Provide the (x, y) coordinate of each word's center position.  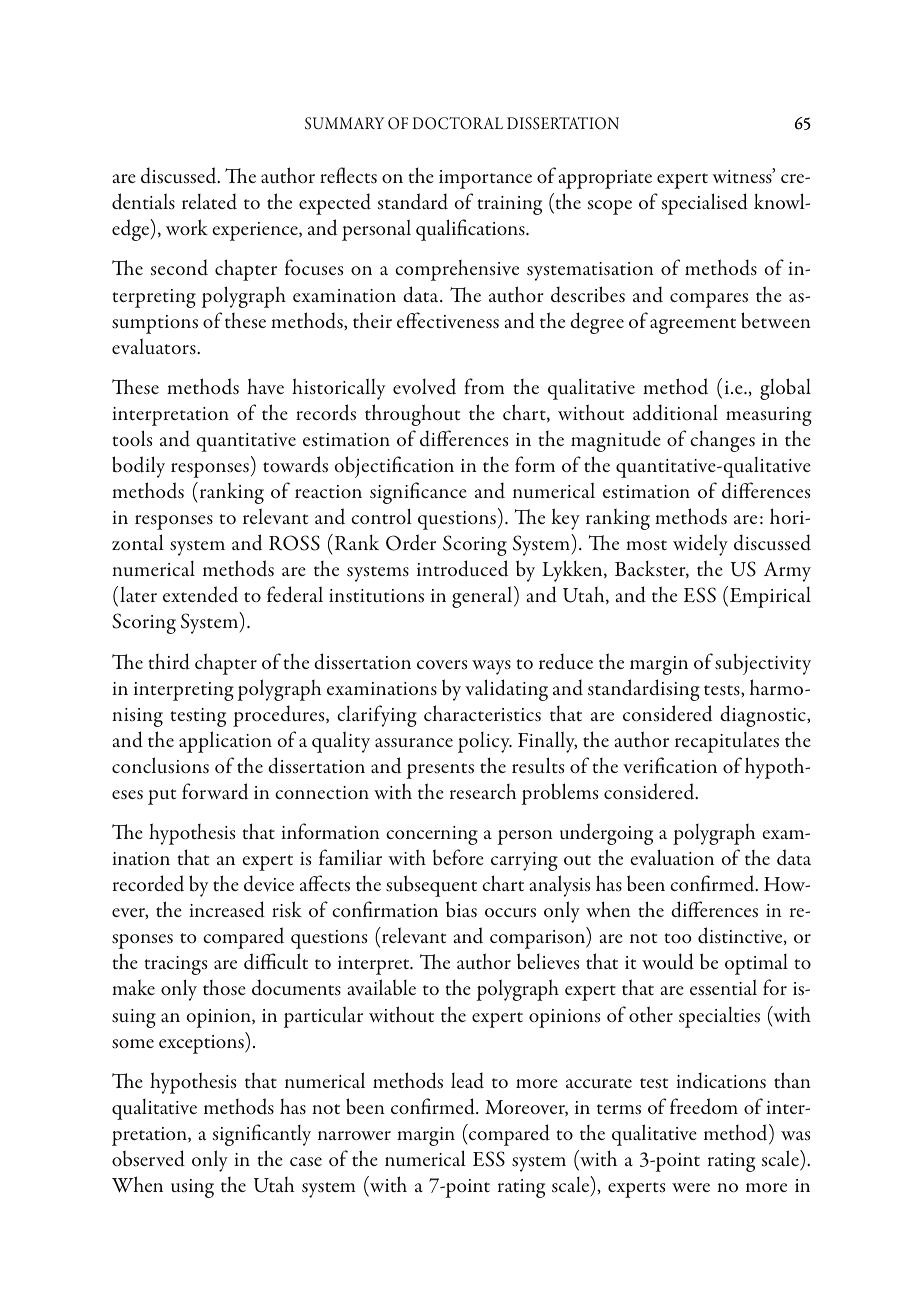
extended (200, 594)
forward (215, 791)
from (484, 386)
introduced (462, 568)
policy (485, 742)
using (192, 1188)
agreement (693, 326)
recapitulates (727, 742)
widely (700, 545)
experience (256, 231)
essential (723, 987)
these (245, 320)
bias (461, 909)
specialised (705, 204)
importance (485, 179)
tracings (175, 965)
